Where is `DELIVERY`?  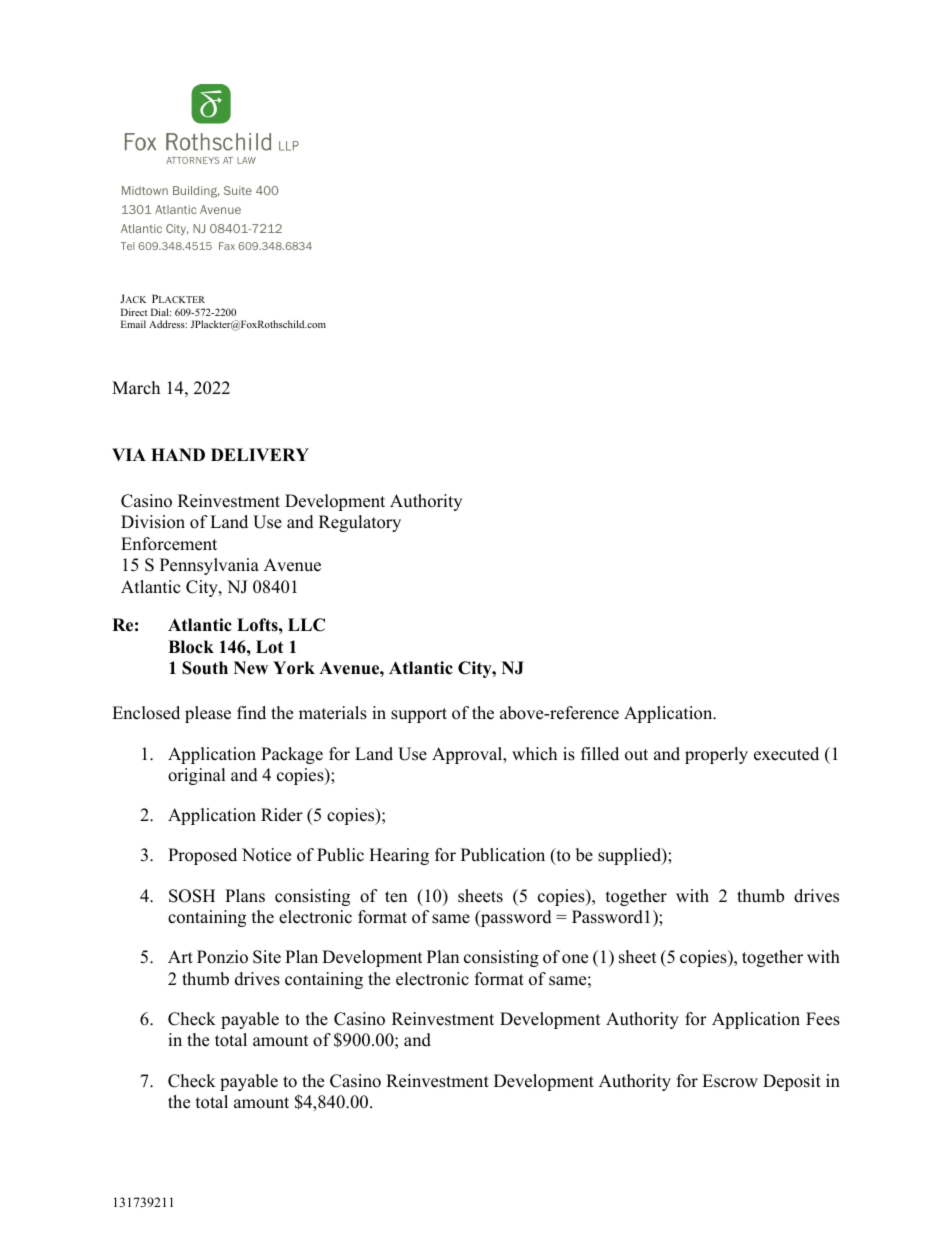 DELIVERY is located at coordinates (260, 454).
